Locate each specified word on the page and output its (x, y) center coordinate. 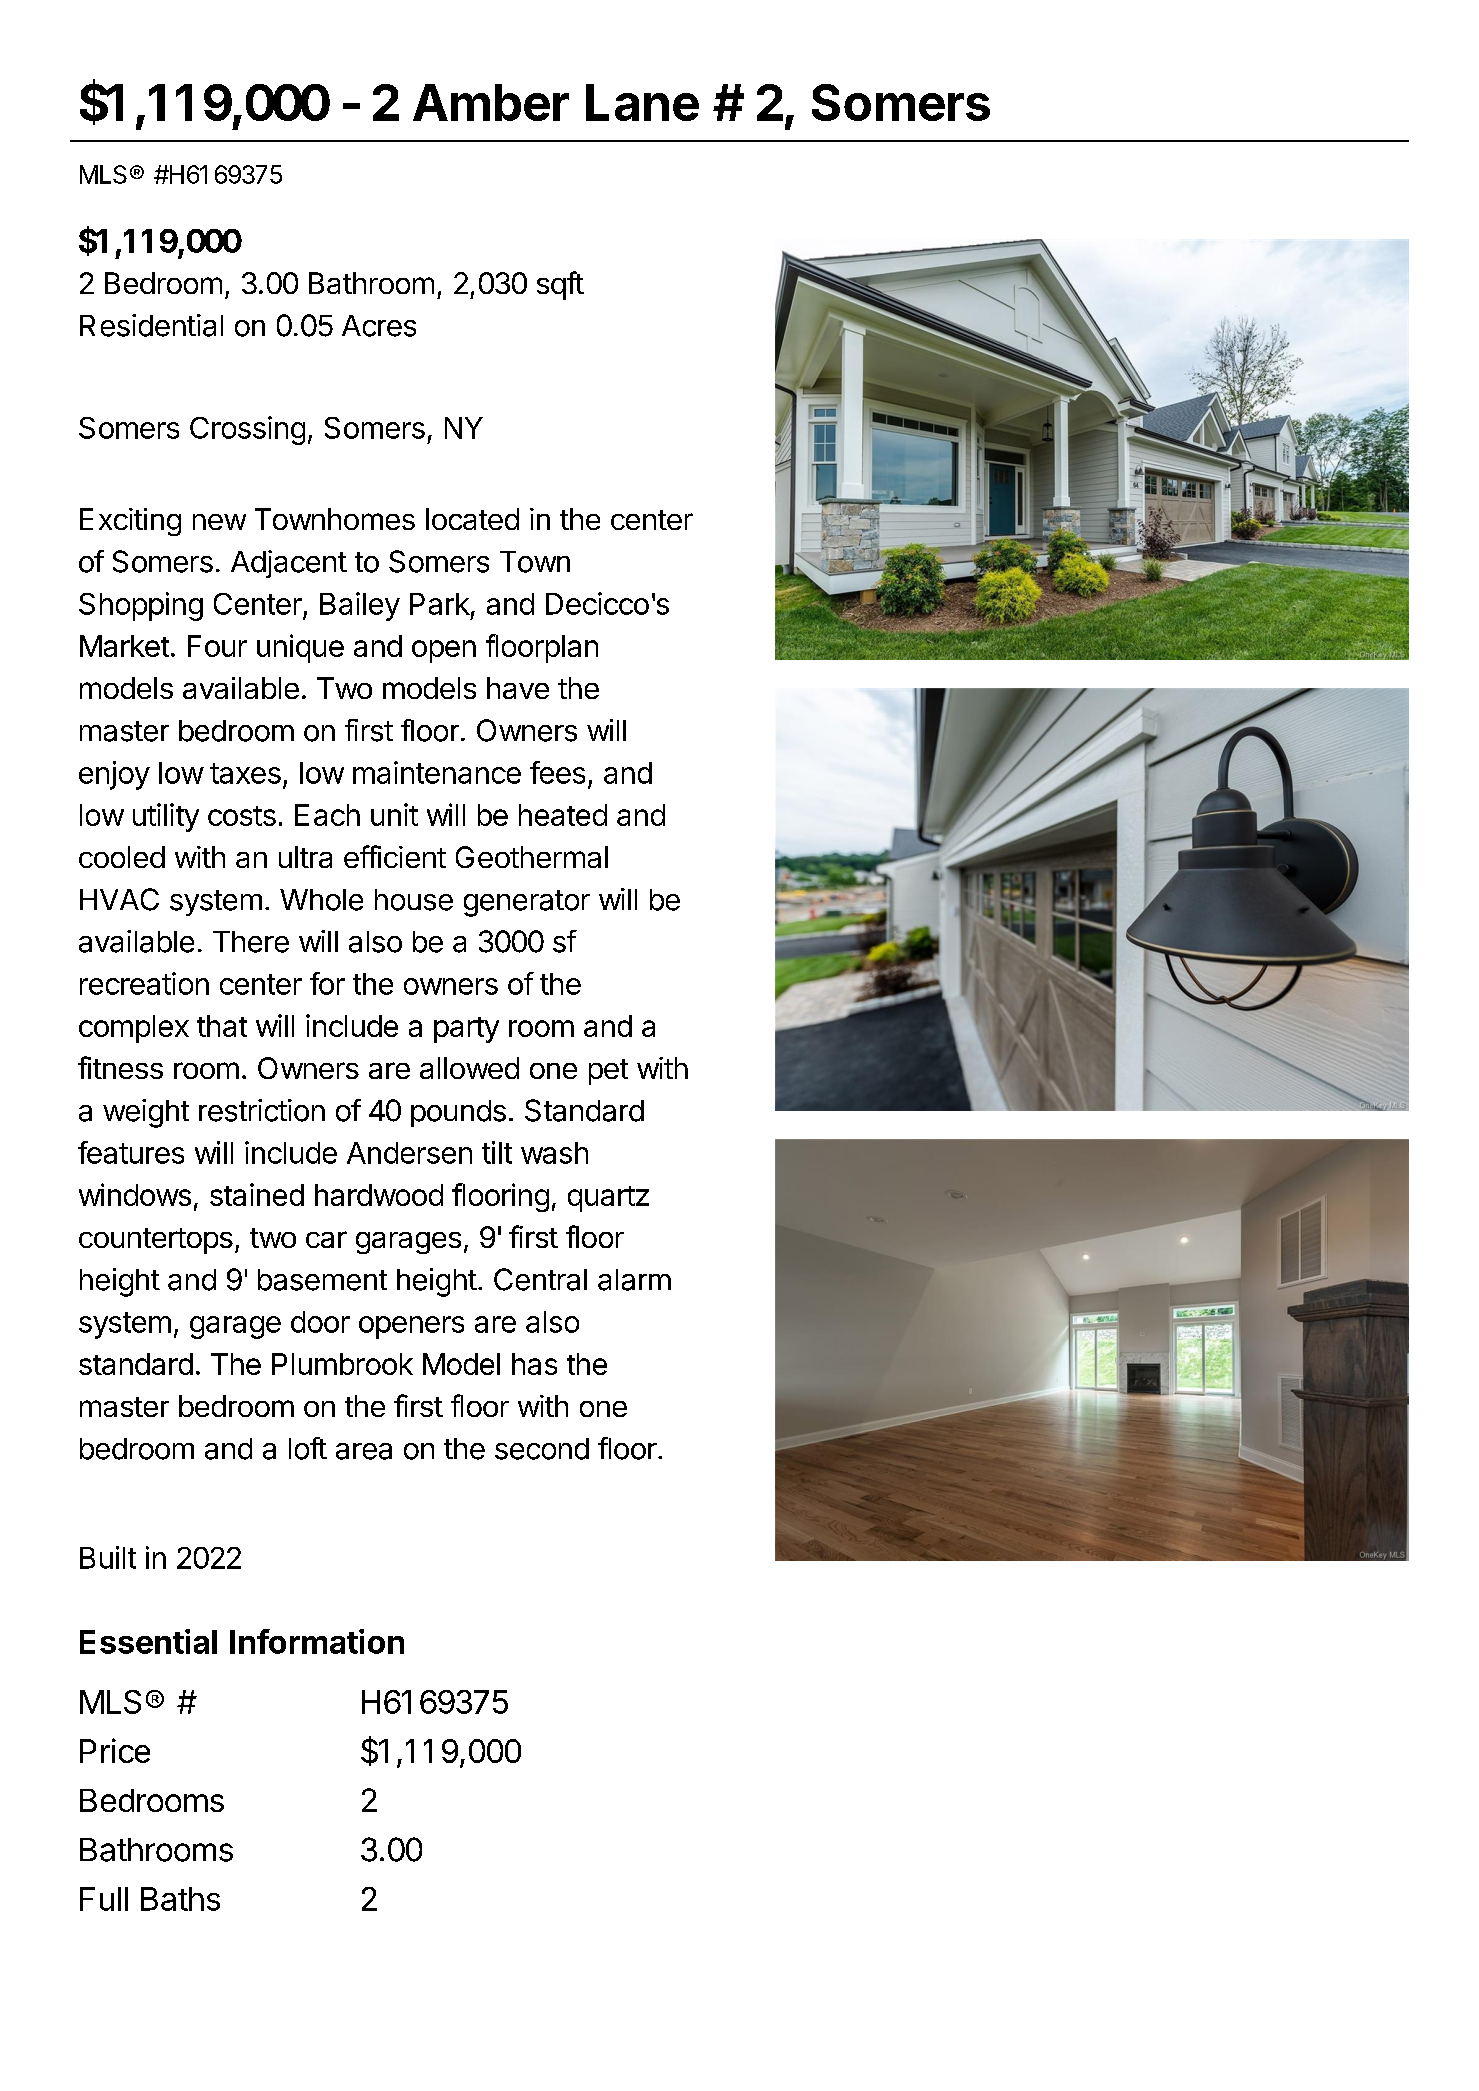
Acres (379, 326)
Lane (642, 102)
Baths (180, 1899)
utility (166, 817)
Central (540, 1279)
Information (317, 1641)
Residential (151, 325)
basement (322, 1280)
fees (557, 772)
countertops (156, 1241)
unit (394, 814)
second (542, 1449)
